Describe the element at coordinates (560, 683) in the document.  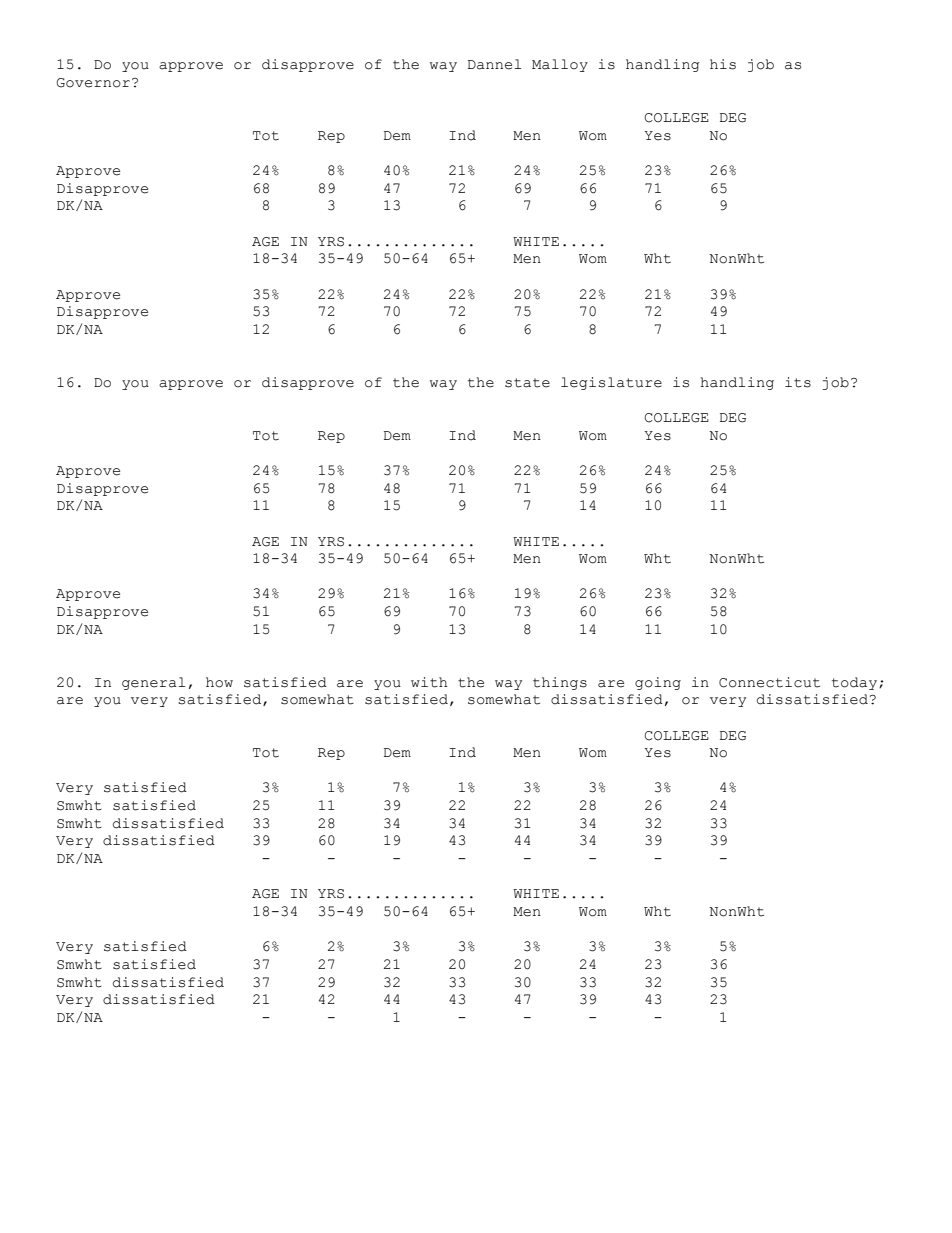
I see `things` at that location.
